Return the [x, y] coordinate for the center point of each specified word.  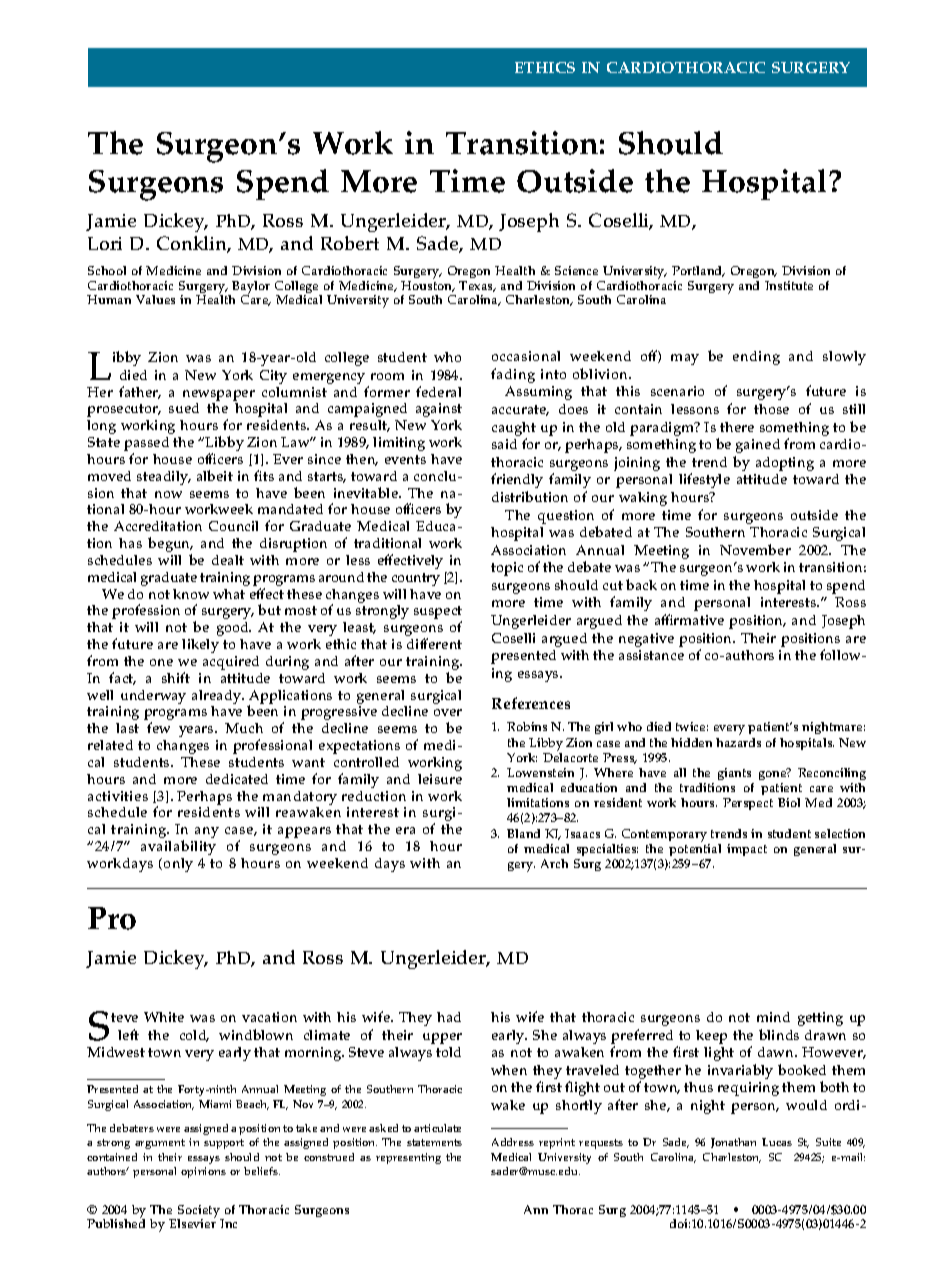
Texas [477, 286]
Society [199, 1212]
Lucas [777, 1142]
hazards [738, 742]
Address [513, 1142]
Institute [789, 285]
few [158, 727]
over [448, 712]
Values [155, 299]
